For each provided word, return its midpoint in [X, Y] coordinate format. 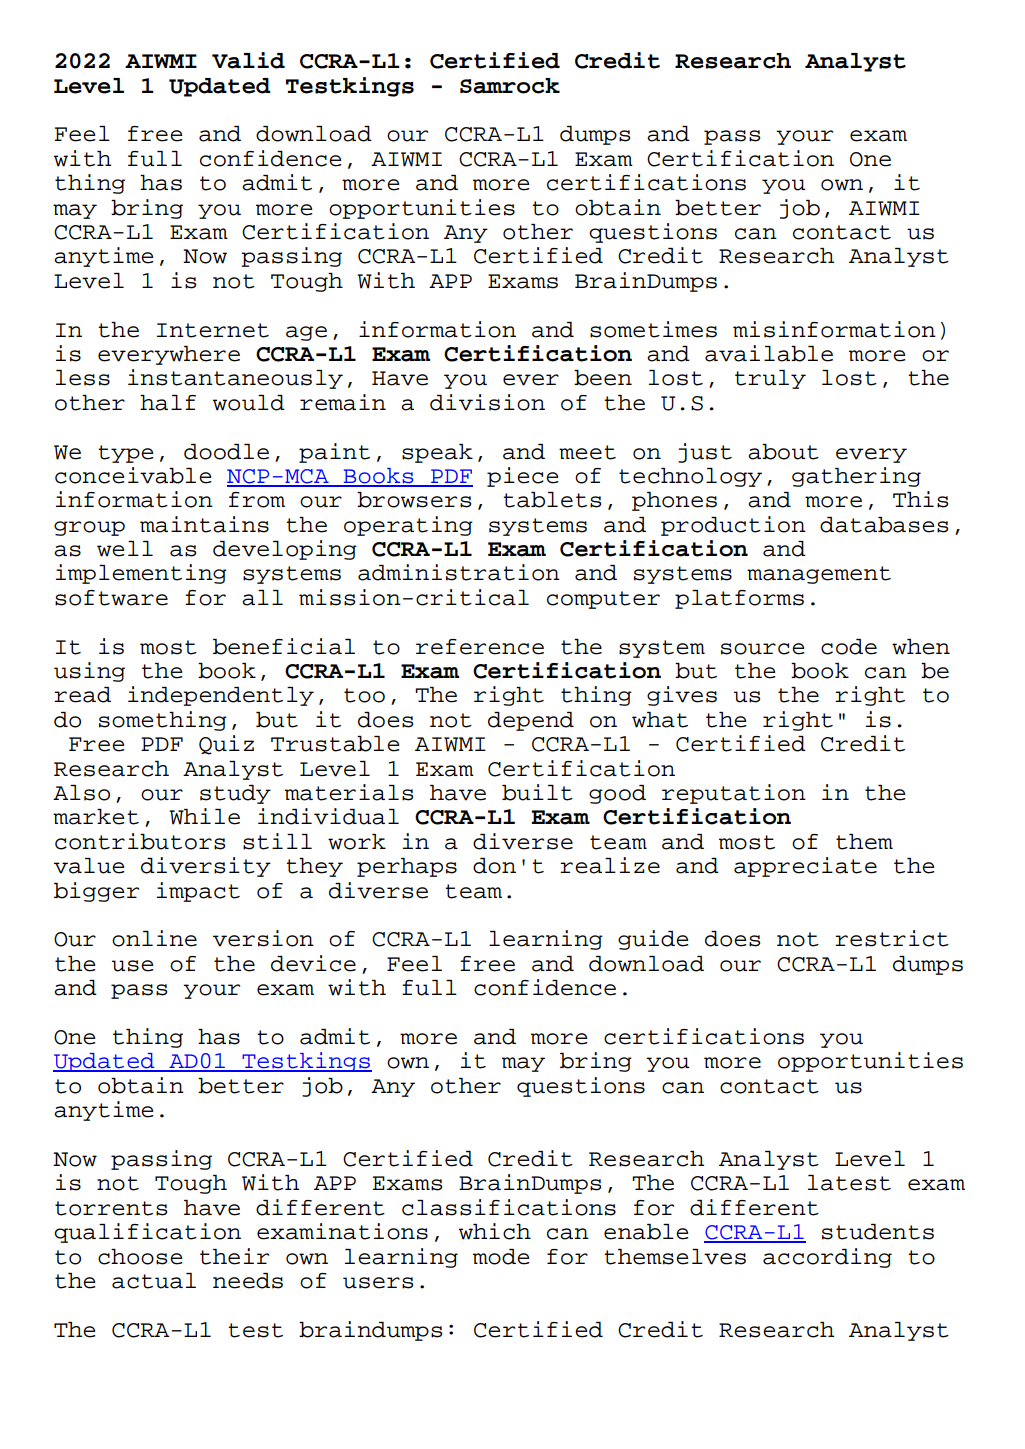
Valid [248, 60]
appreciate [805, 867]
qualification [147, 1233]
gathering [856, 477]
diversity [206, 867]
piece [522, 477]
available [769, 353]
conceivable [133, 475]
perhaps [407, 867]
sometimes [653, 329]
